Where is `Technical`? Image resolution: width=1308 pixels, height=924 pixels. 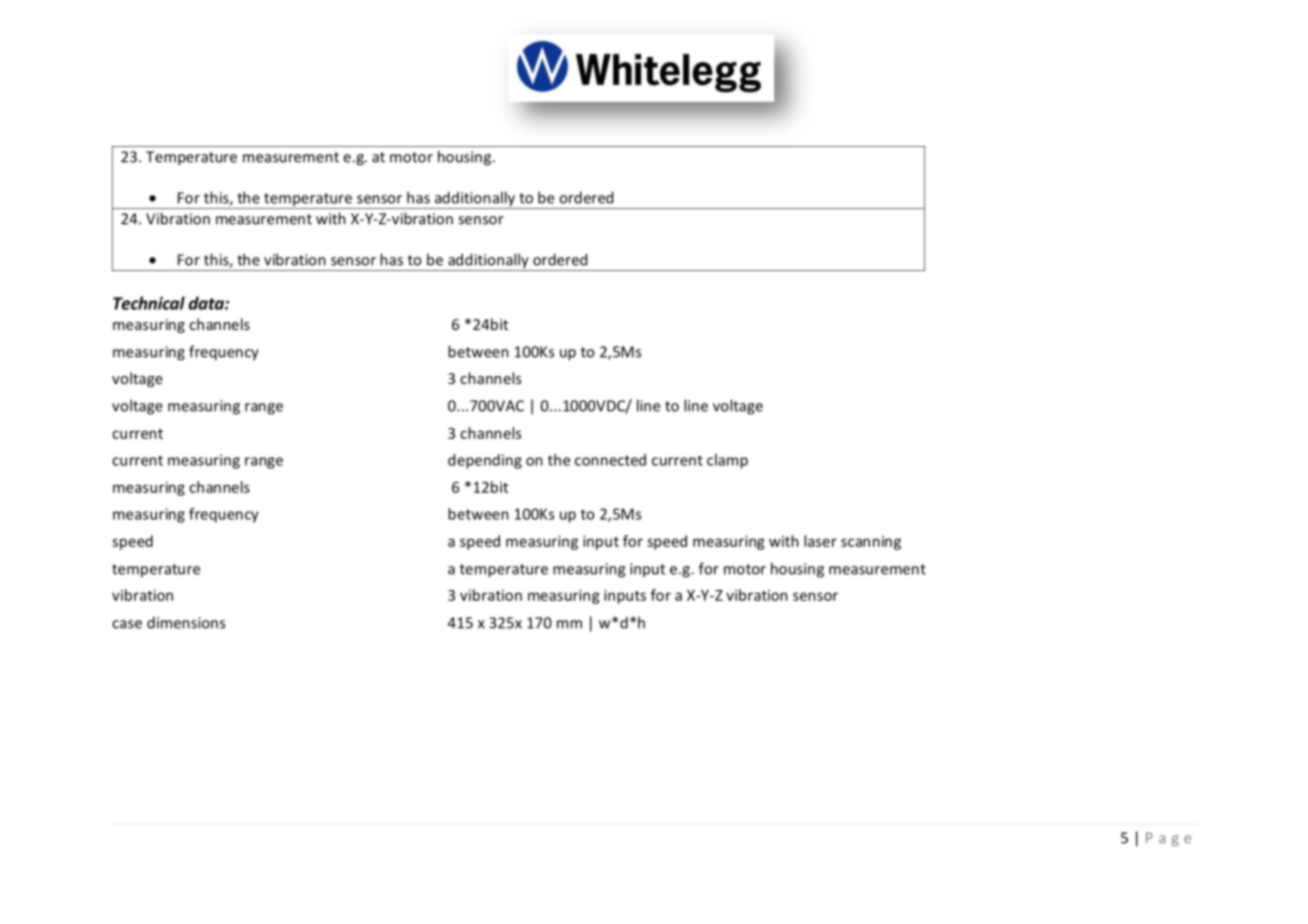 Technical is located at coordinates (149, 303).
